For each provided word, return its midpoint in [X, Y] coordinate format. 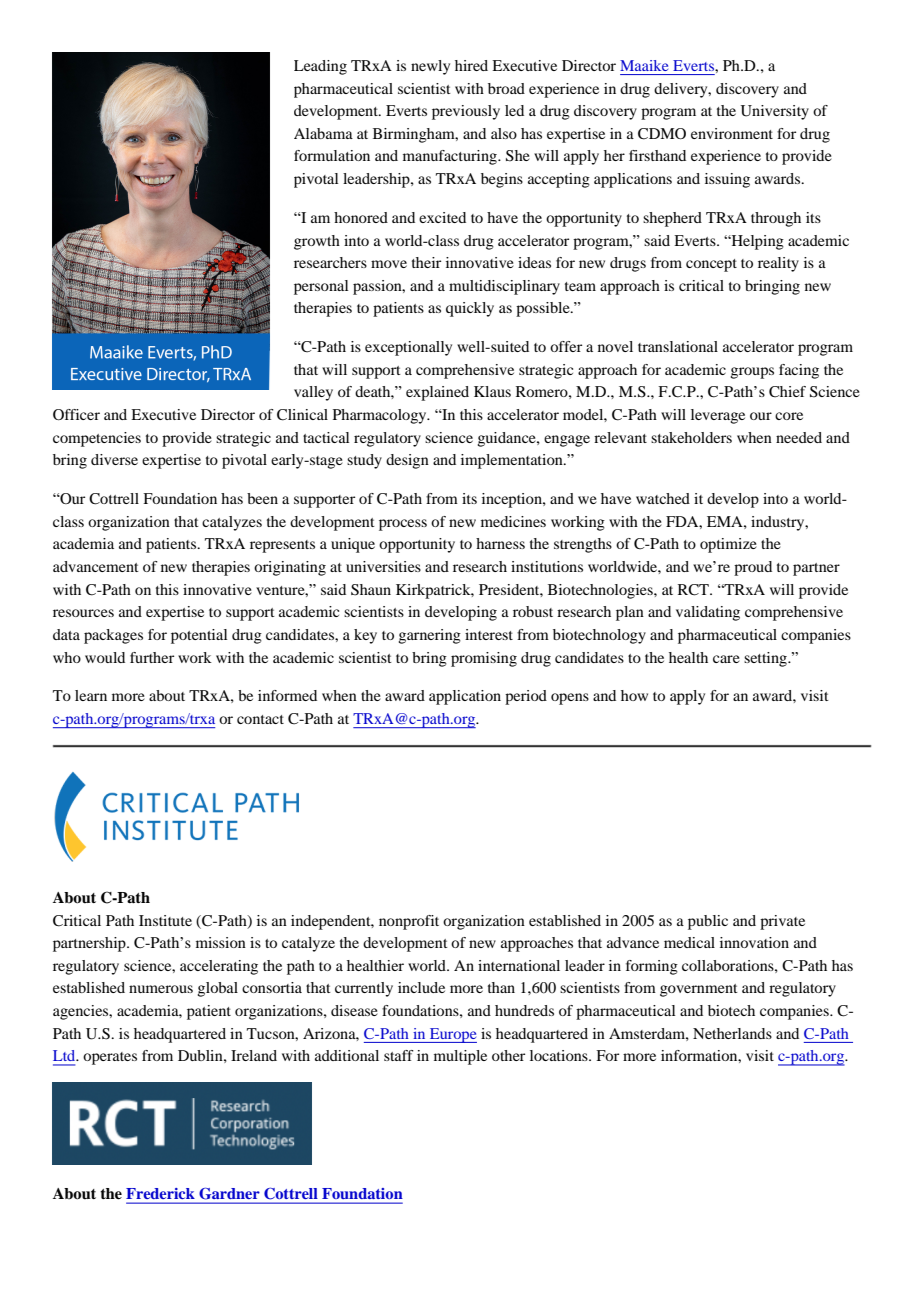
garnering [429, 636]
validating [708, 613]
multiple [460, 1057]
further [152, 657]
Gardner [229, 1193]
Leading [320, 67]
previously [466, 112]
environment [732, 133]
